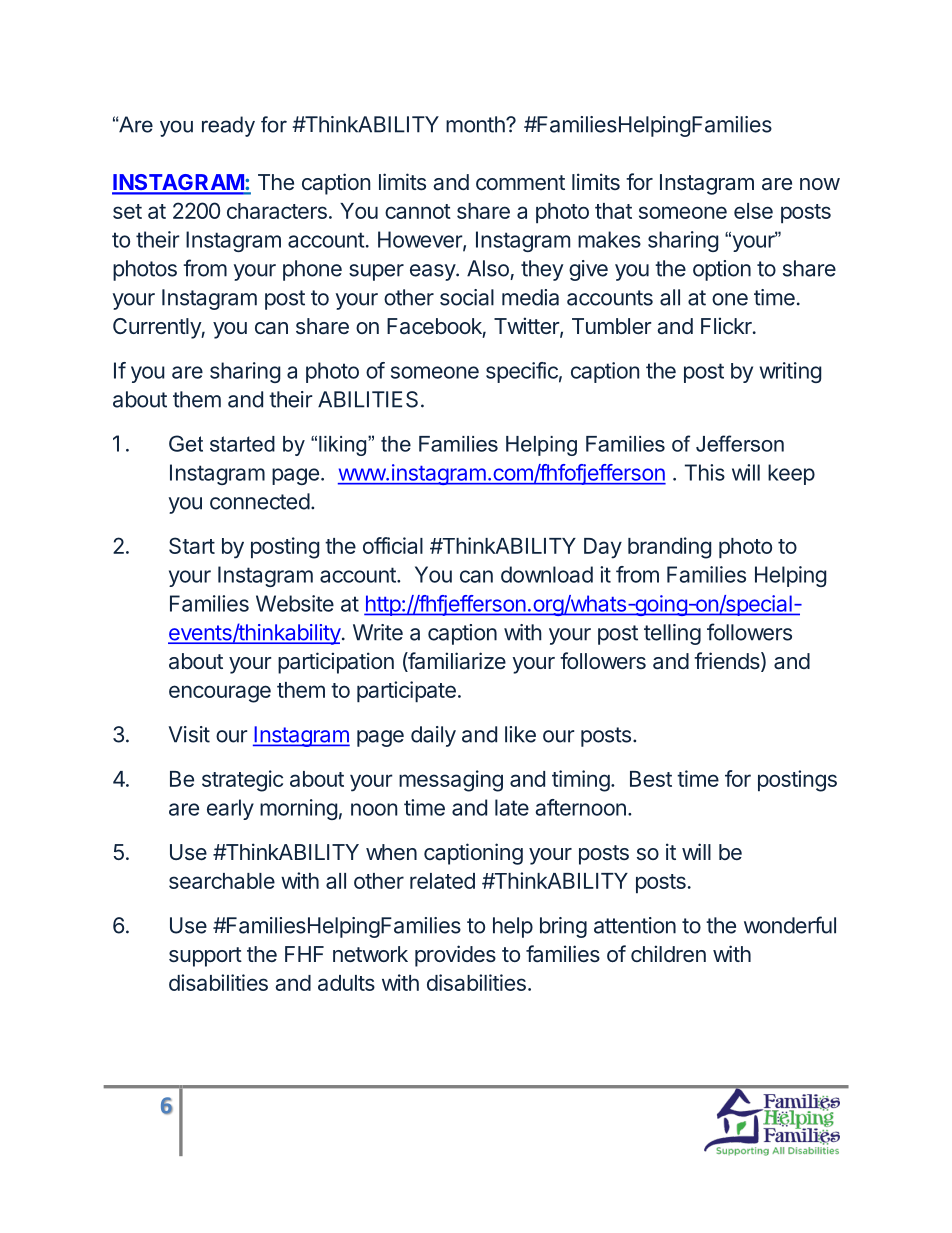 The width and height of the screenshot is (952, 1233). Describe the element at coordinates (669, 548) in the screenshot. I see `branding` at that location.
